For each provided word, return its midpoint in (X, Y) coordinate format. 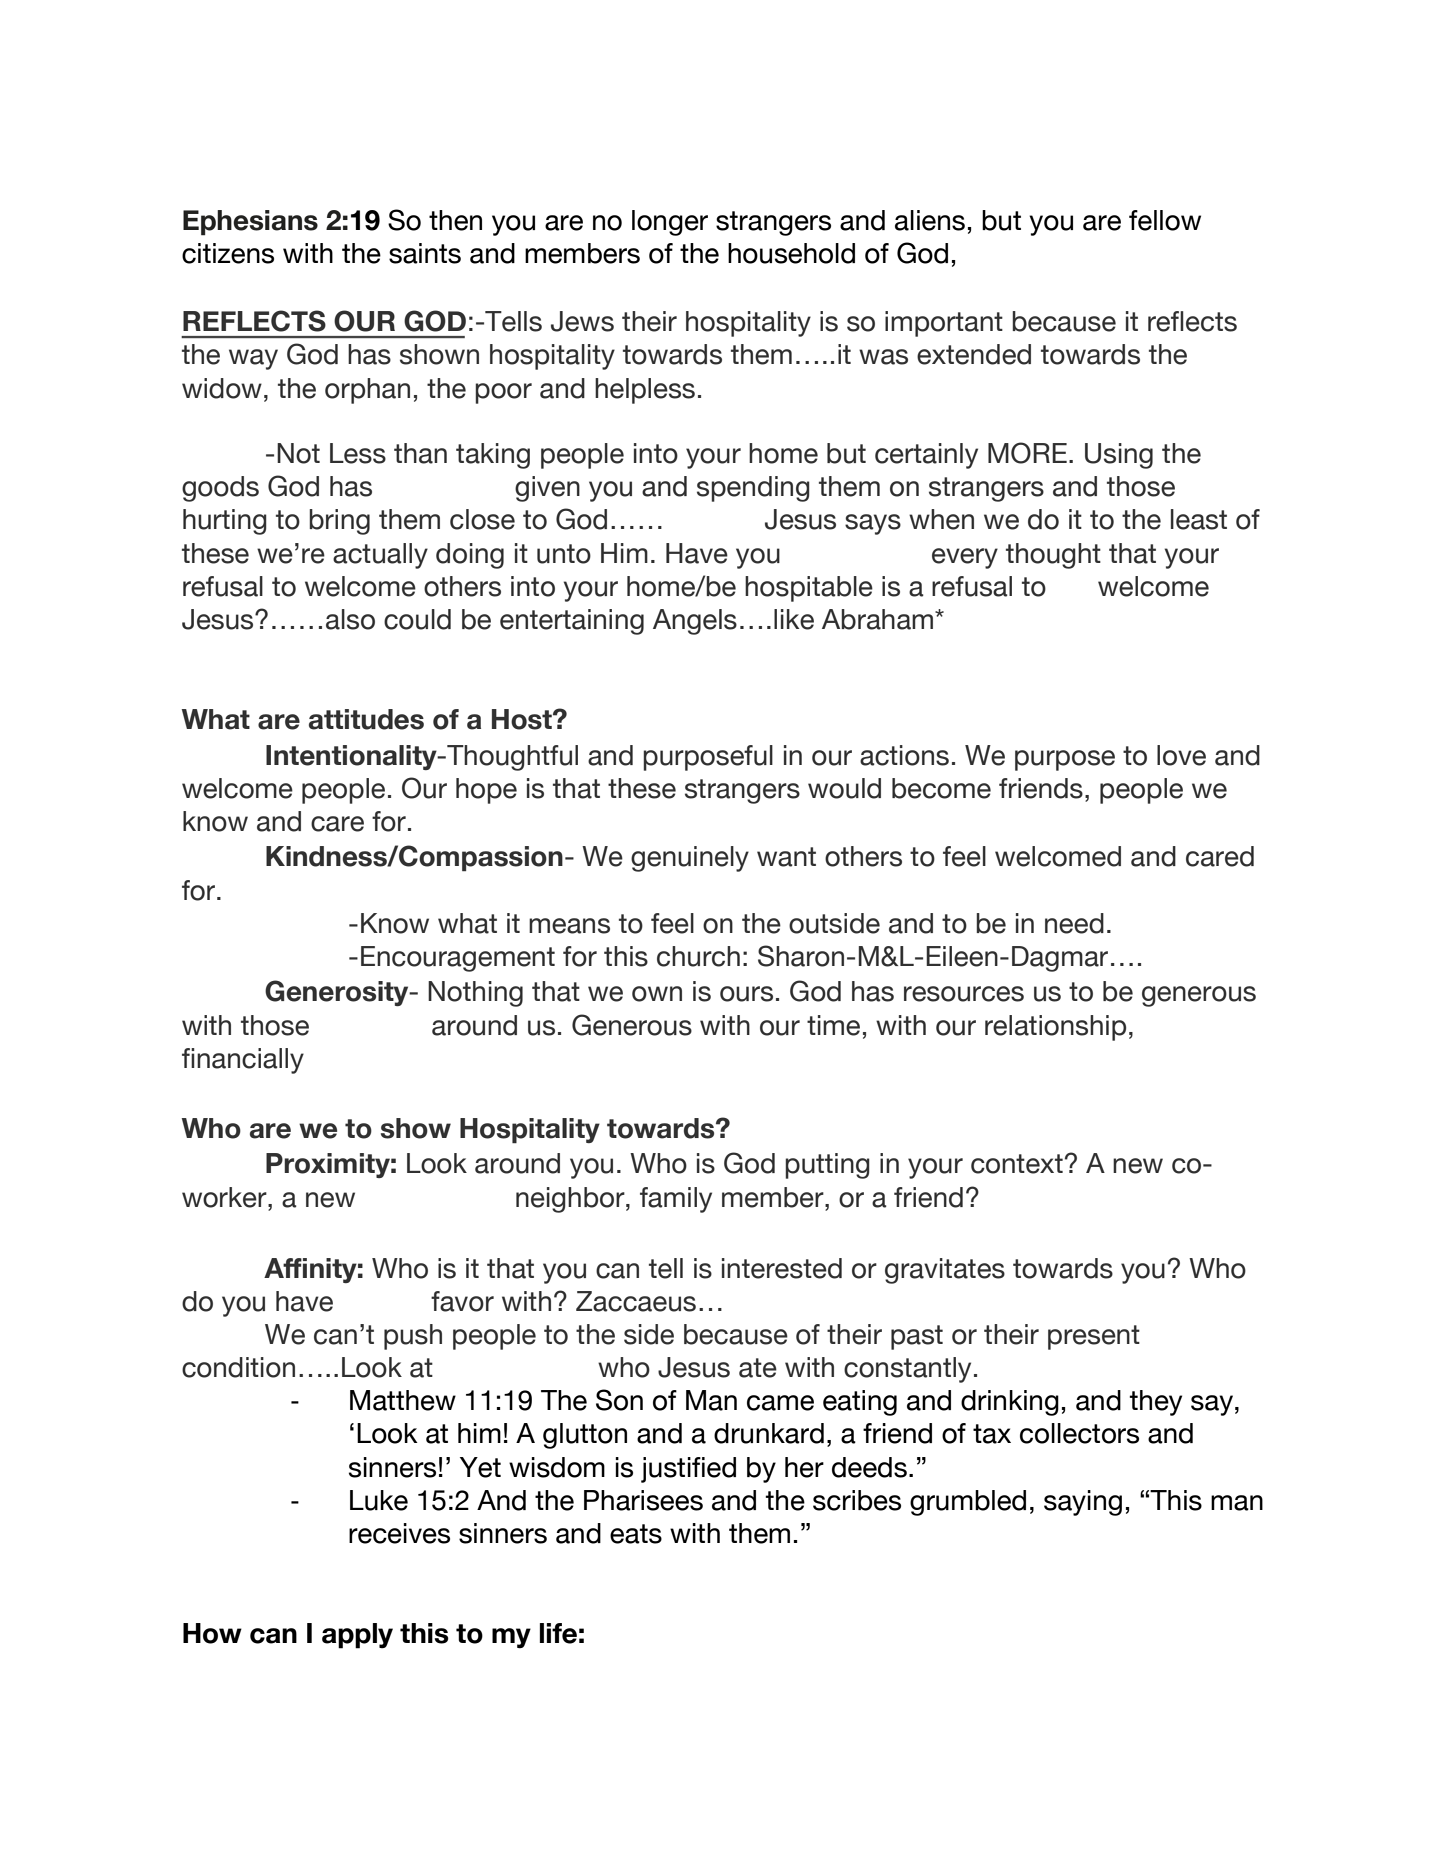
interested (782, 1268)
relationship (1055, 1028)
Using (1119, 456)
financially (243, 1061)
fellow (1165, 220)
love (1181, 755)
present (1094, 1337)
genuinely (690, 859)
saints (425, 253)
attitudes (366, 719)
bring (339, 522)
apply (357, 1636)
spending (753, 489)
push (413, 1337)
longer (670, 223)
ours (746, 994)
